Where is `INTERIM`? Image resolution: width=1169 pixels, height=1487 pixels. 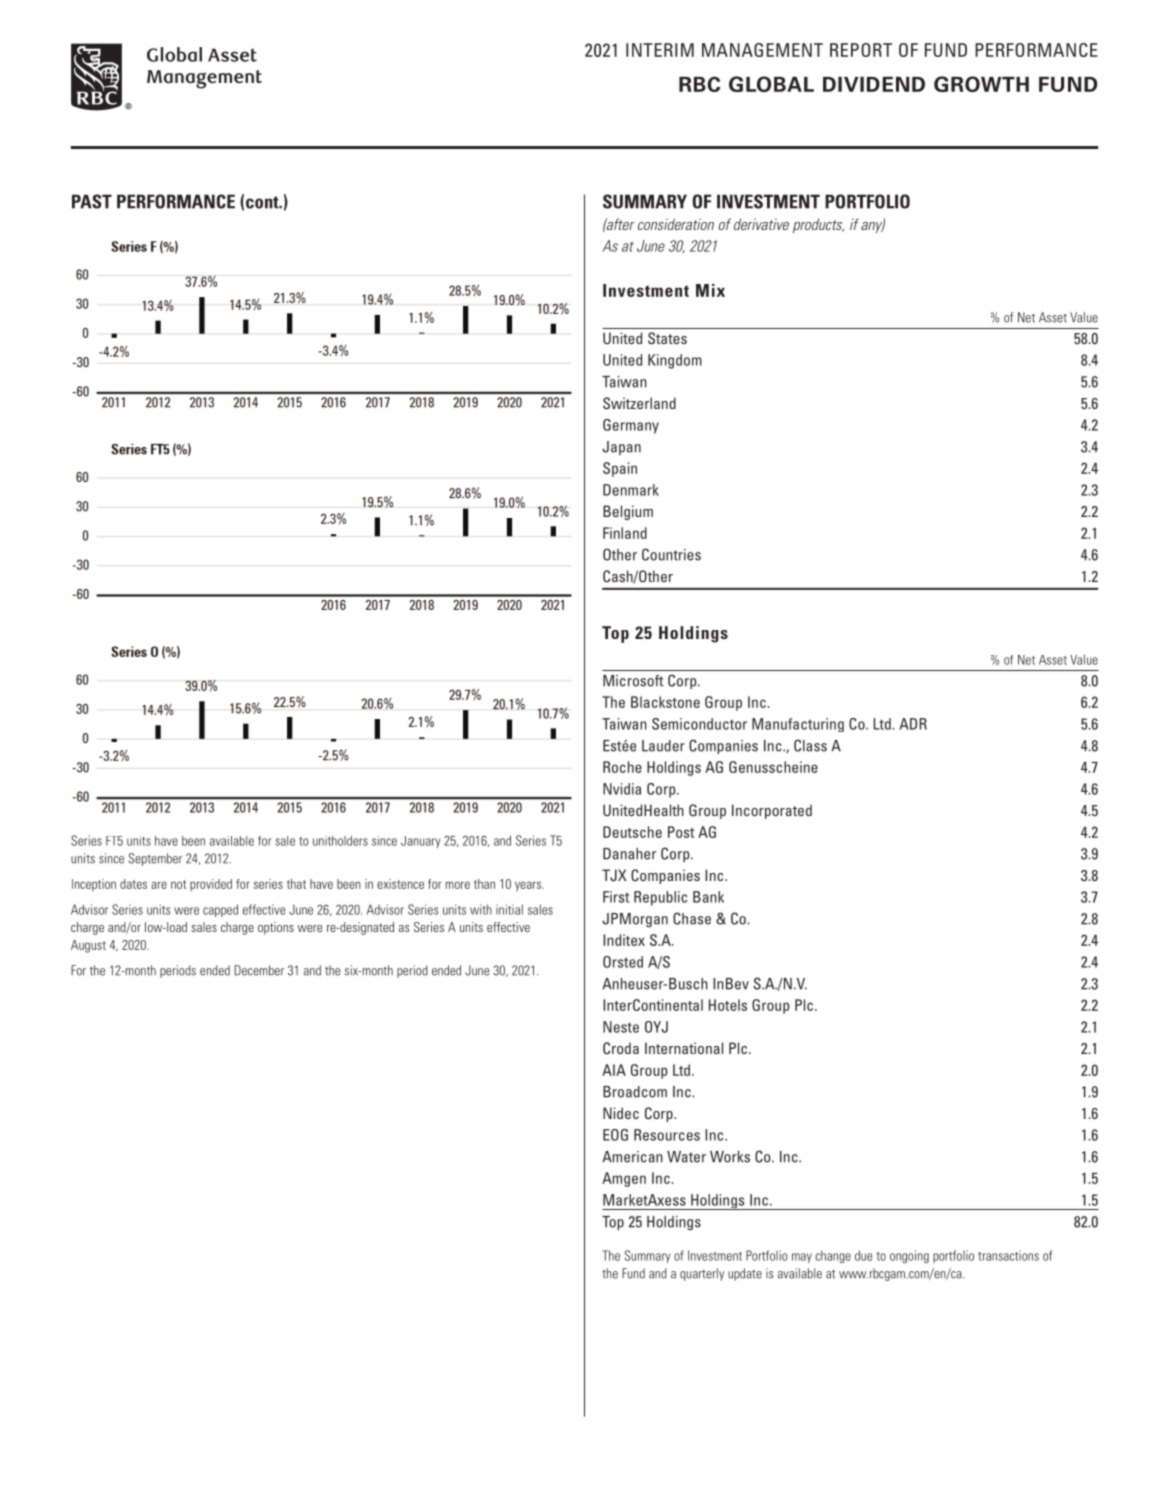
INTERIM is located at coordinates (660, 50).
